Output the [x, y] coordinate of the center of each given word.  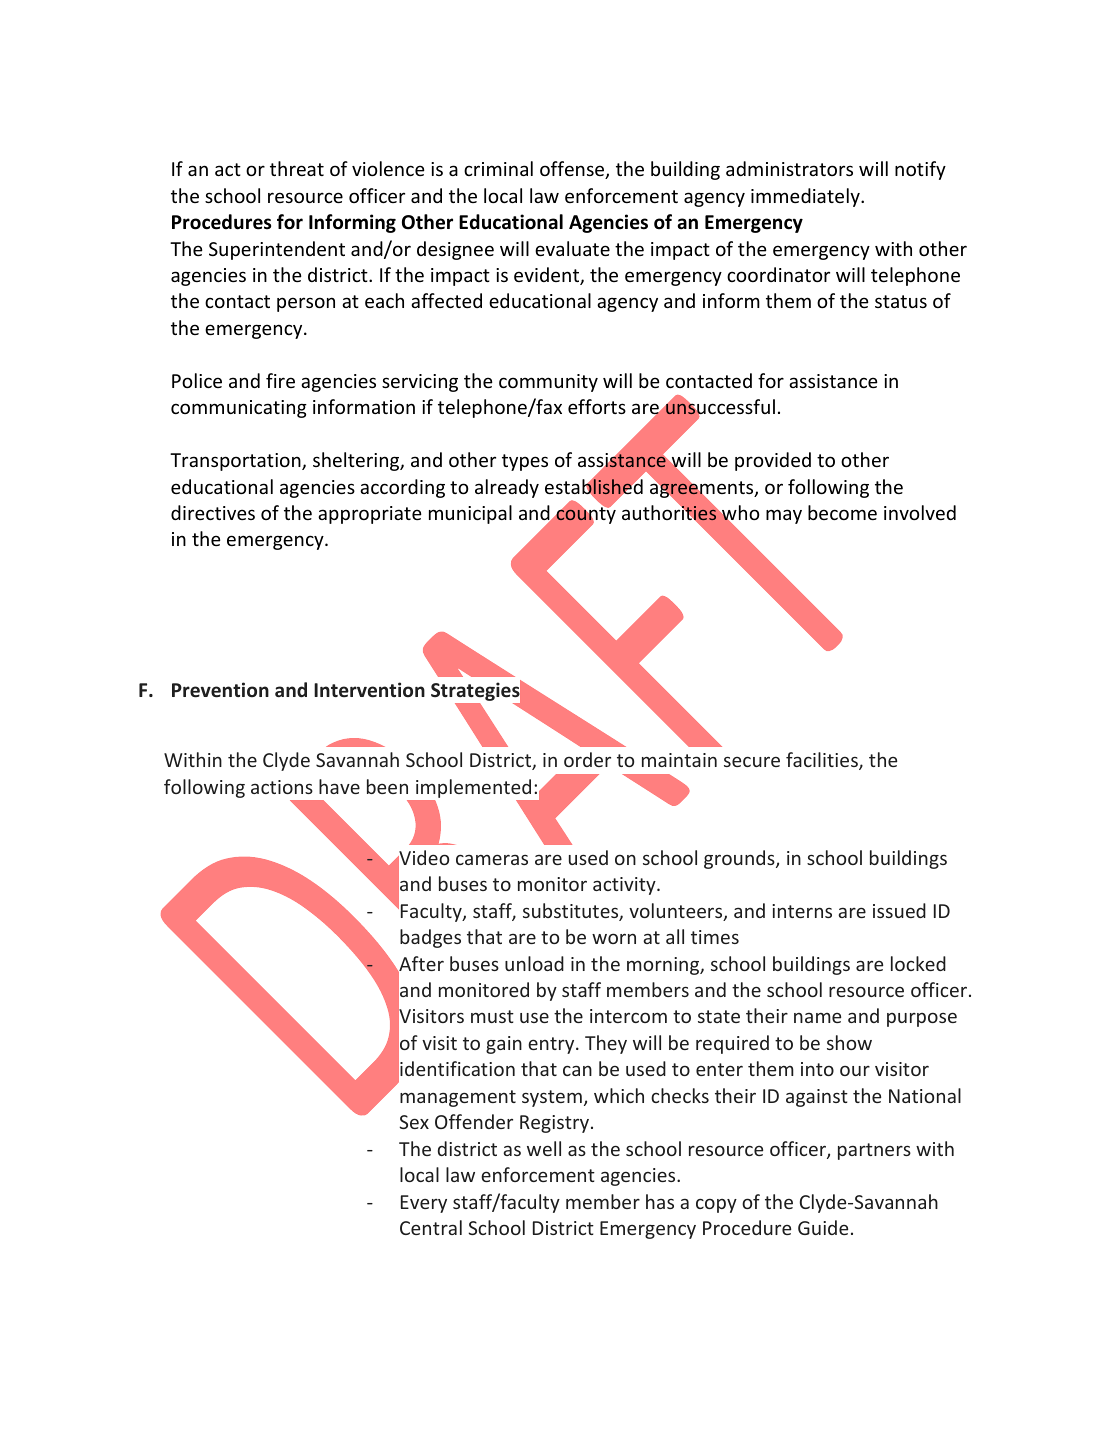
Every [424, 1204]
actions [282, 787]
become [842, 512]
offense [573, 170]
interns [802, 911]
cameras [492, 859]
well [544, 1148]
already [507, 488]
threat [297, 168]
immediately [806, 197]
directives [213, 512]
